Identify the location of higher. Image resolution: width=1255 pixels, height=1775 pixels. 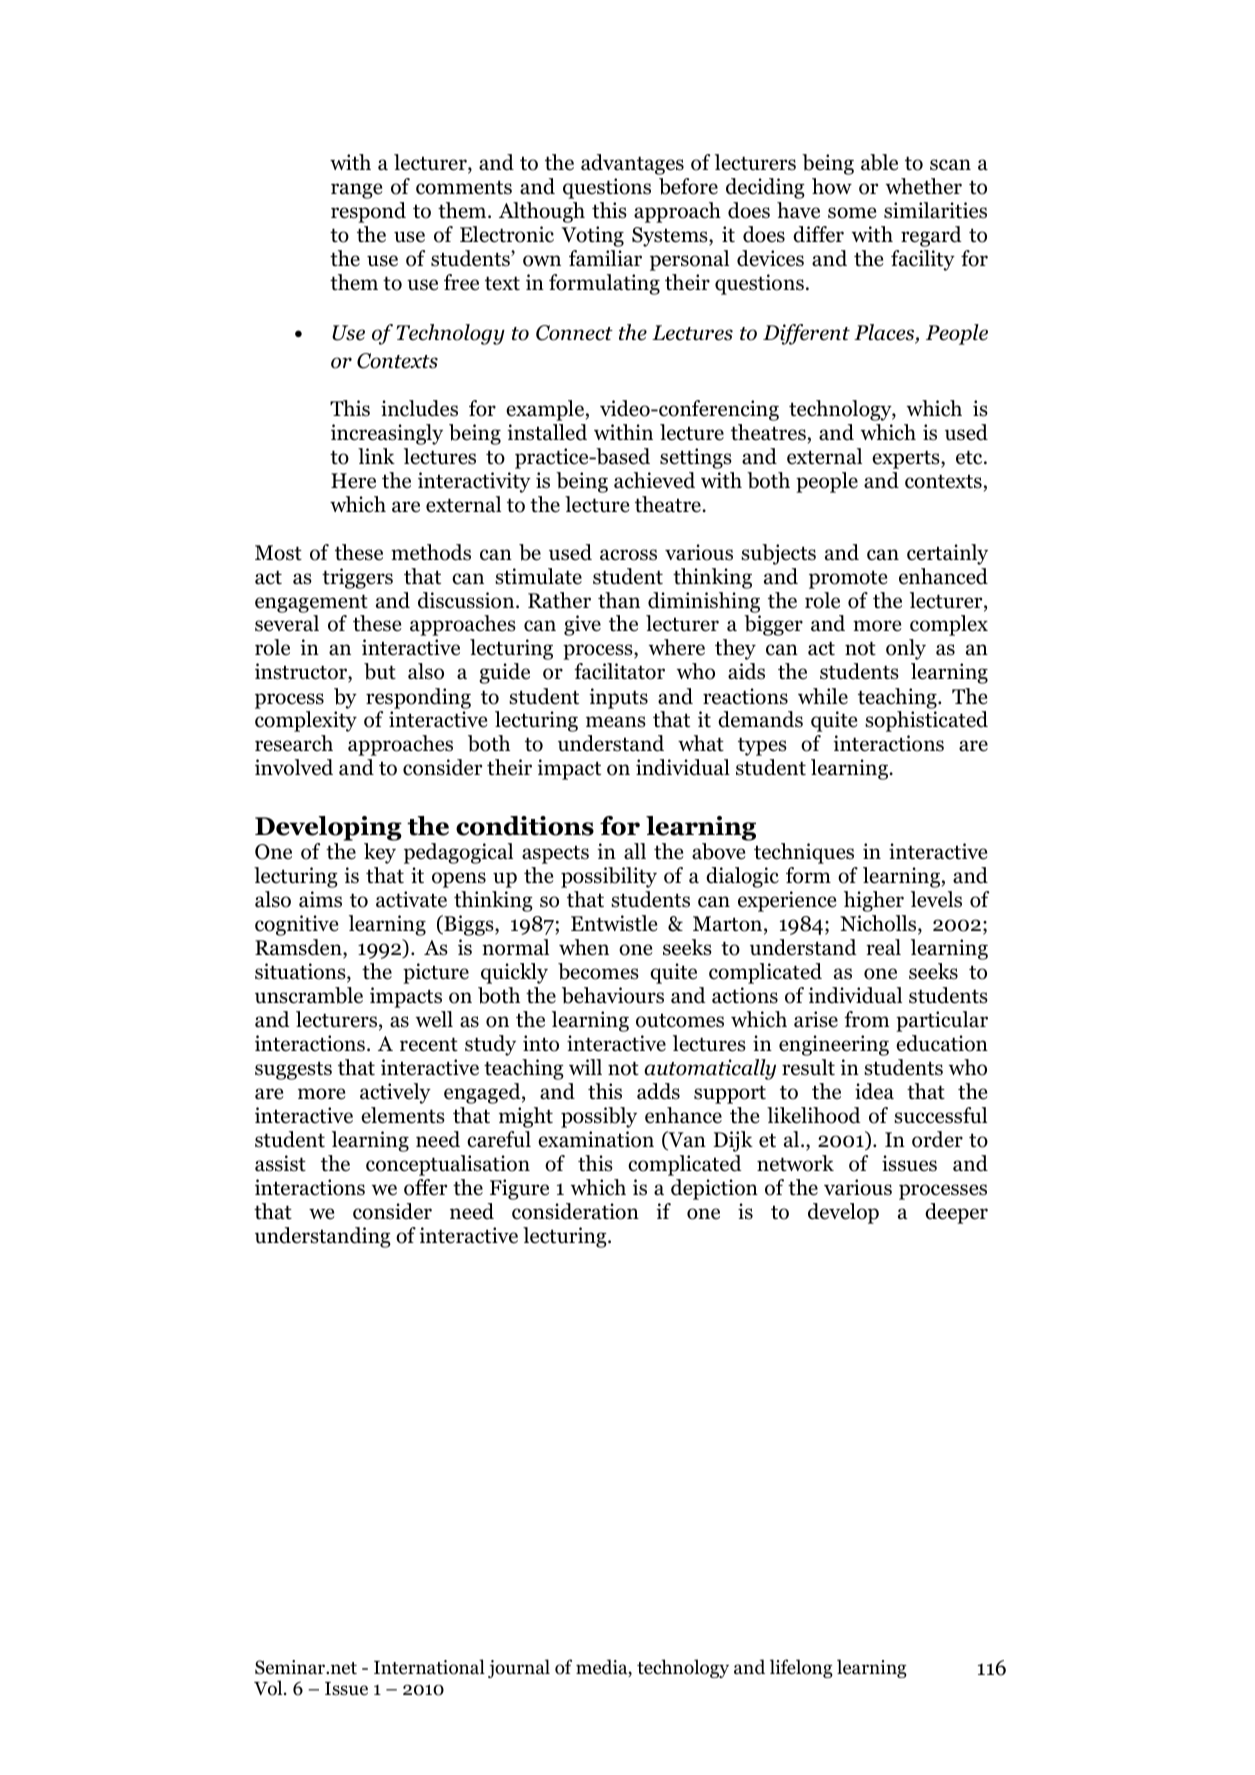
(874, 901).
